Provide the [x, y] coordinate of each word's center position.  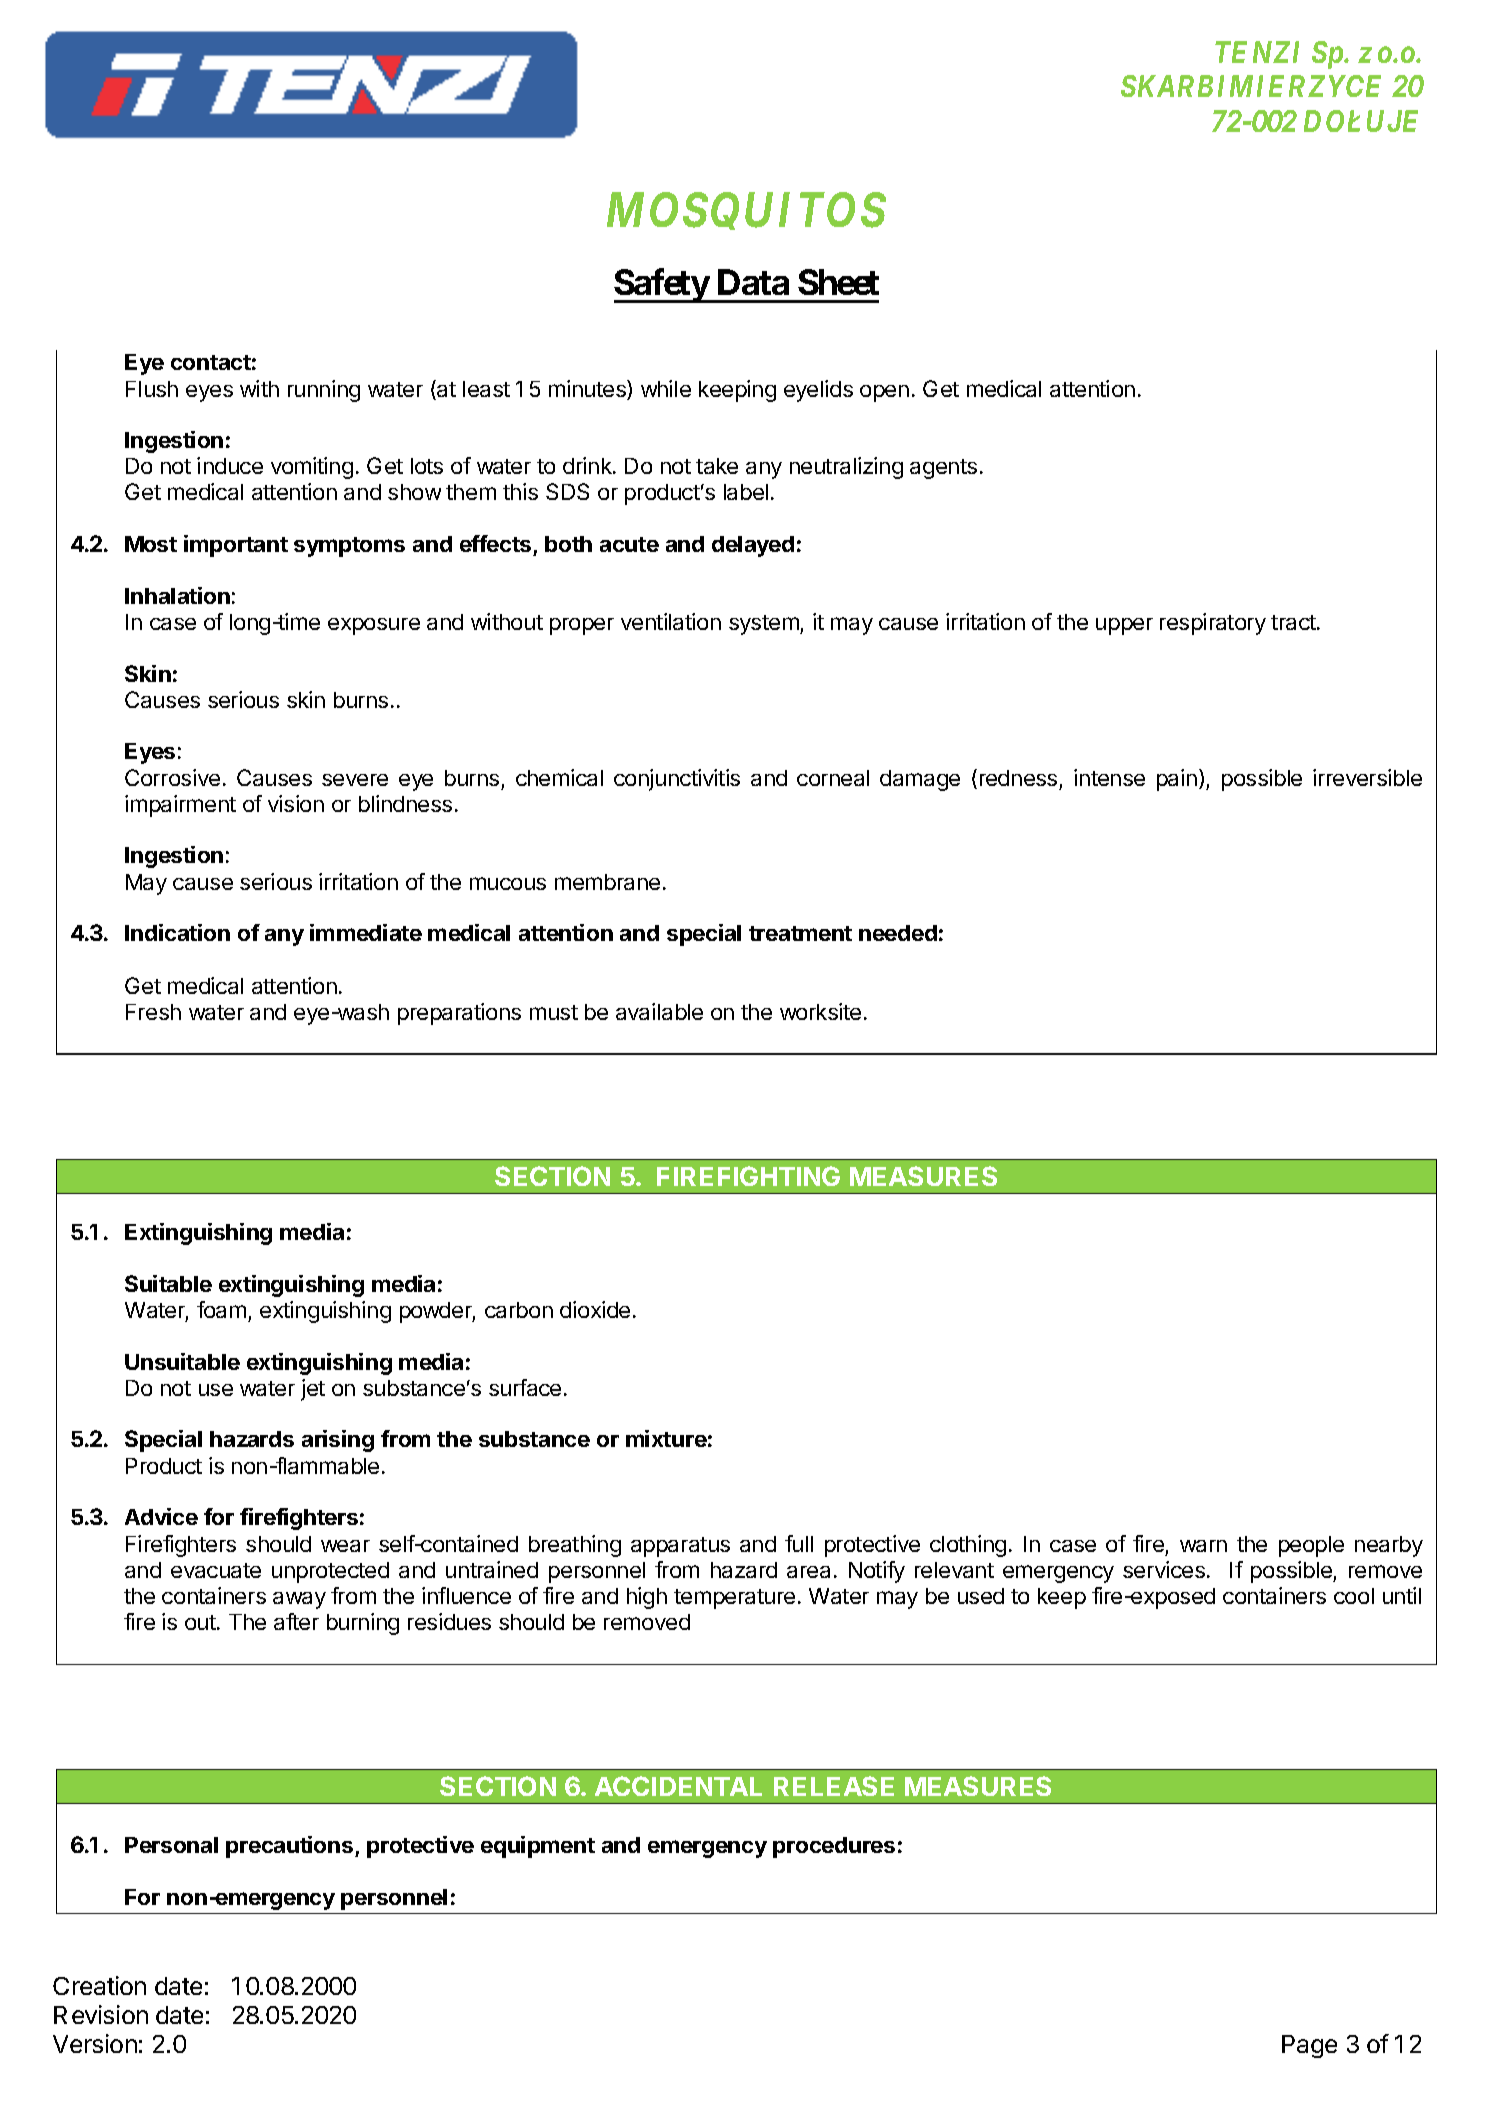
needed [898, 933]
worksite [820, 1011]
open [884, 393]
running [324, 391]
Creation [99, 1985]
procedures [834, 1847]
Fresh [153, 1012]
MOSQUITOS [746, 211]
